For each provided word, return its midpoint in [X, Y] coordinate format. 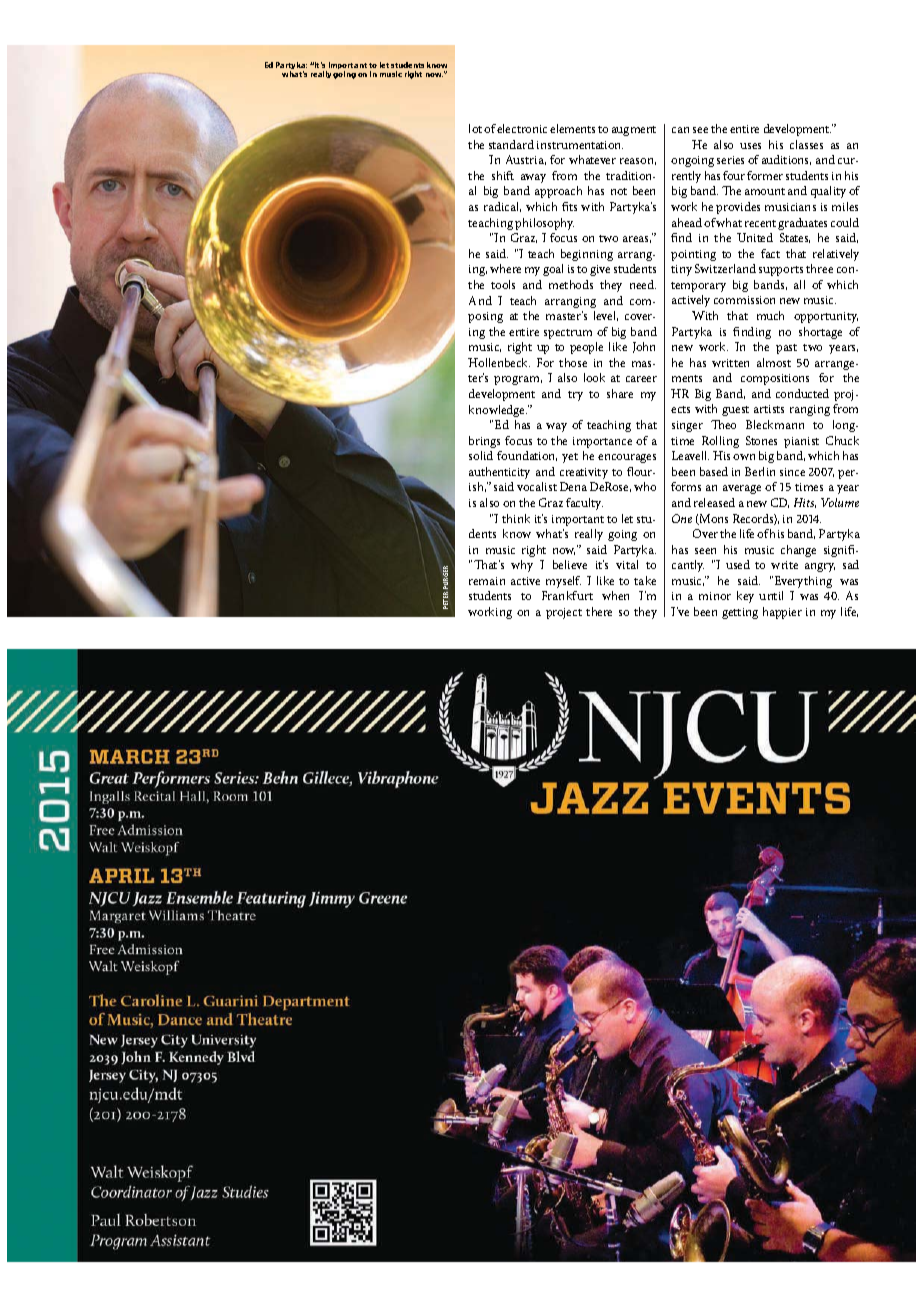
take [645, 580]
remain [487, 581]
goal [553, 270]
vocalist [537, 486]
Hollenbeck [499, 362]
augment [634, 131]
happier [782, 613]
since [792, 472]
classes [806, 144]
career [641, 379]
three [819, 268]
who [645, 486]
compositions [775, 379]
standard [511, 144]
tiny [681, 270]
